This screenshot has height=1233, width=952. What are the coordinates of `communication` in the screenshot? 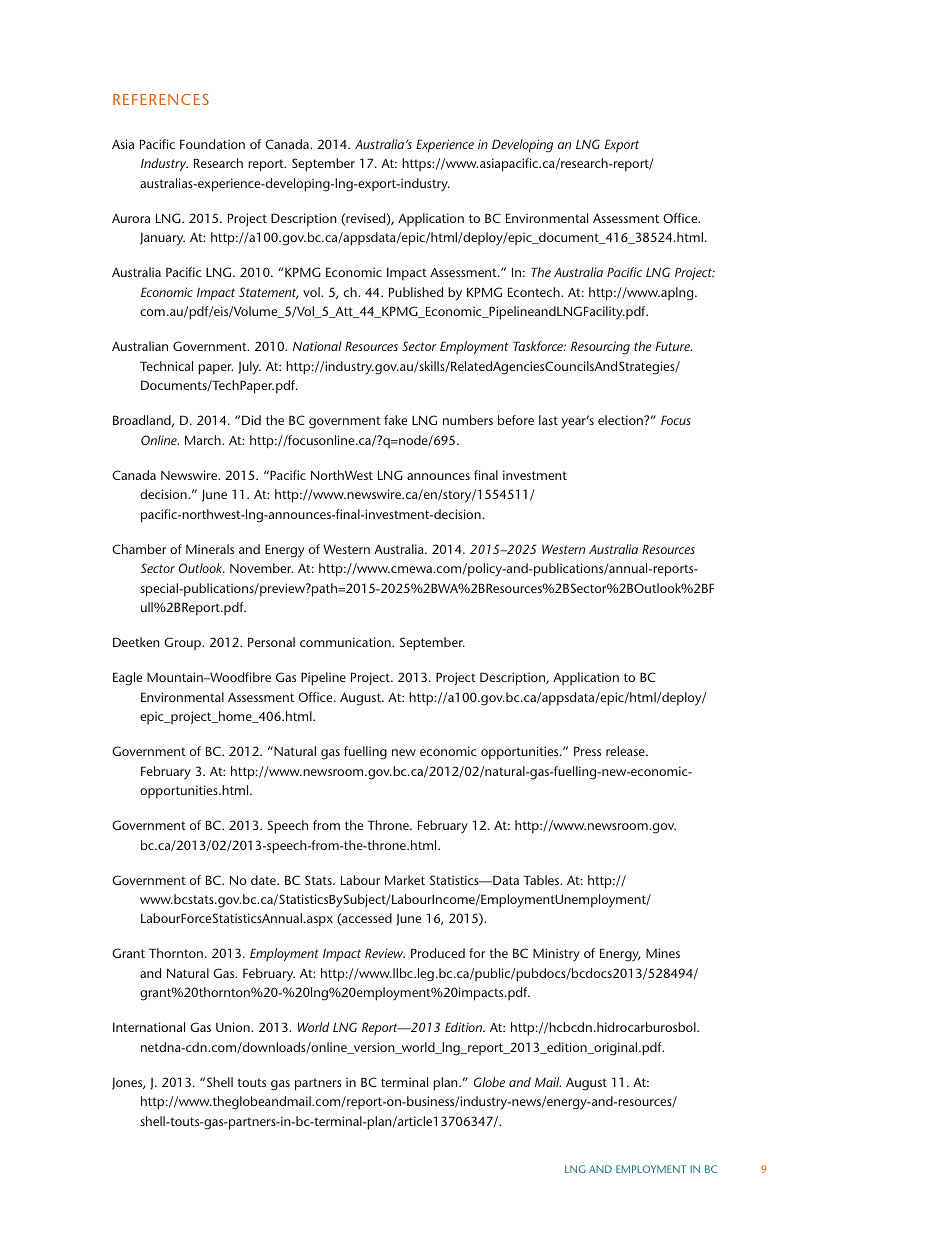 It's located at (346, 642).
